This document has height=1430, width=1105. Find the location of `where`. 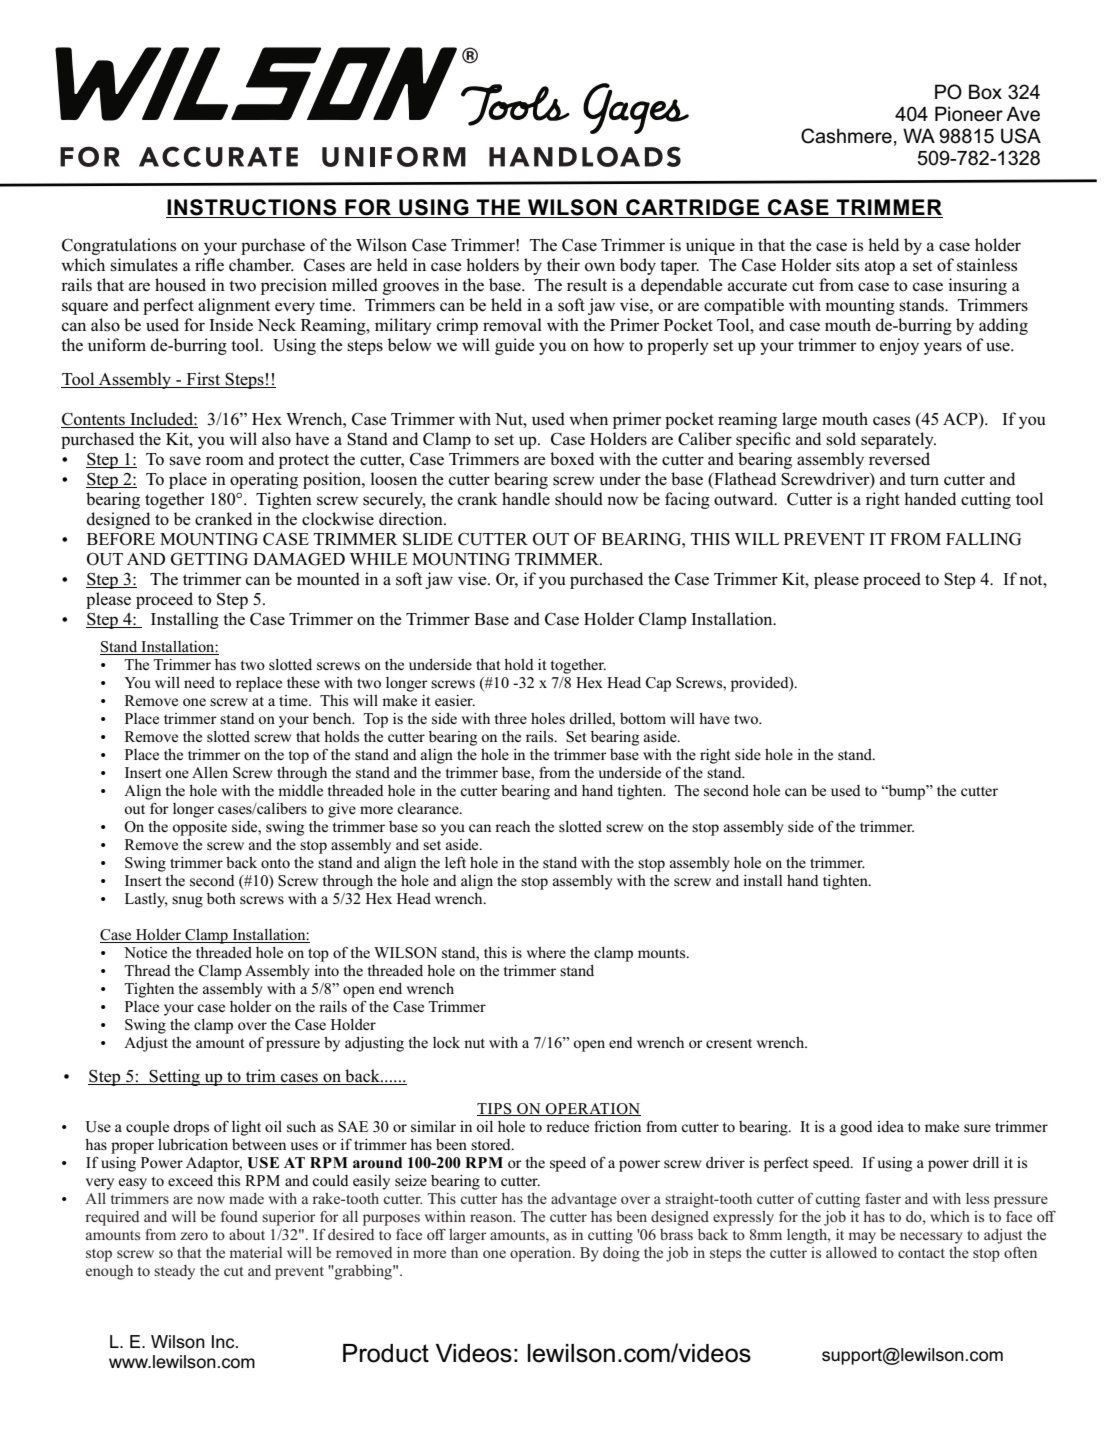

where is located at coordinates (546, 952).
